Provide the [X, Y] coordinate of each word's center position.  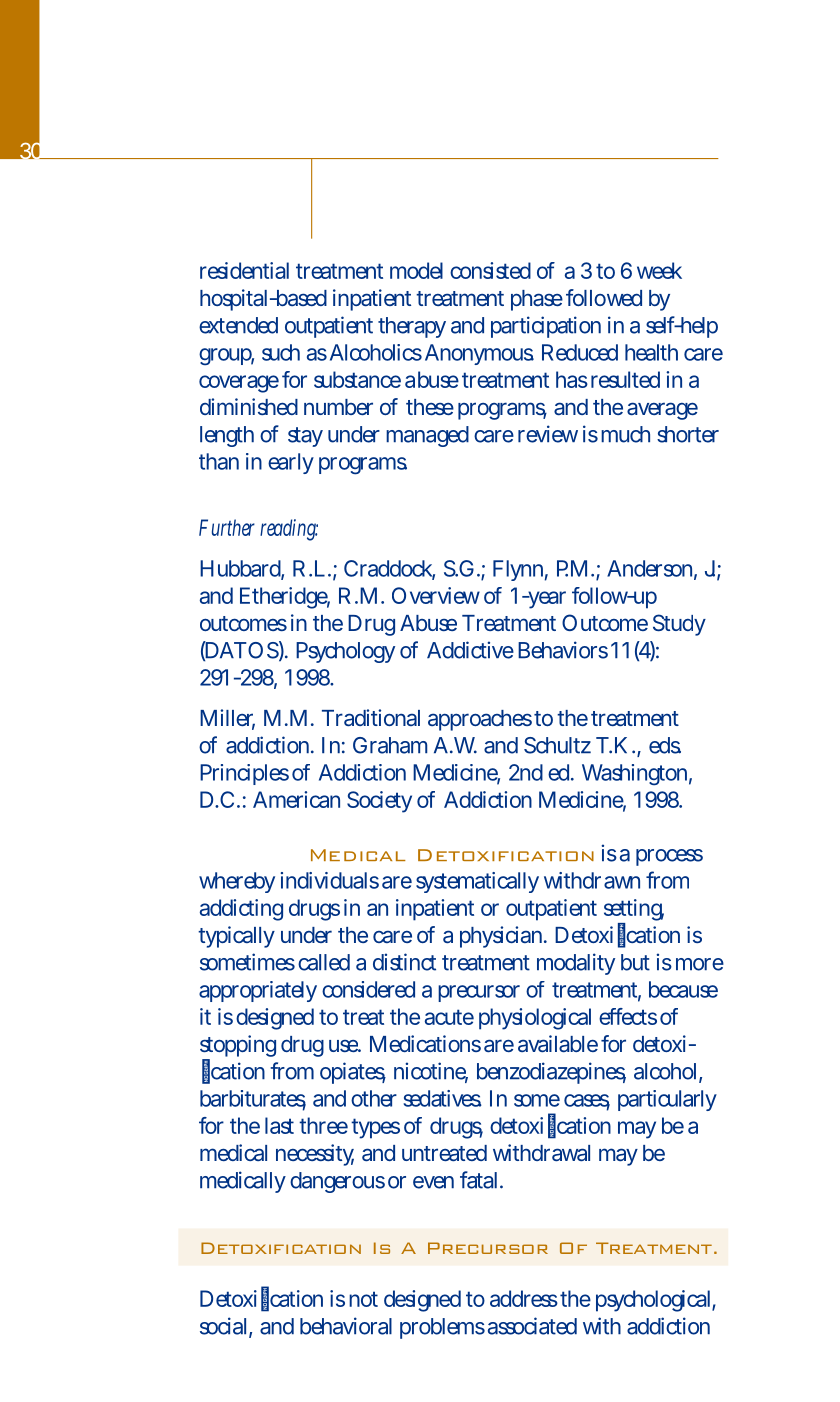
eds [665, 745]
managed [427, 436]
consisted [490, 270]
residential [244, 270]
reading [289, 530]
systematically [477, 882]
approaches [480, 720]
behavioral [346, 1326]
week [659, 270]
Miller [227, 719]
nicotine [431, 1072]
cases [587, 1101]
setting [634, 911]
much [625, 434]
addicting [241, 910]
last [279, 1125]
